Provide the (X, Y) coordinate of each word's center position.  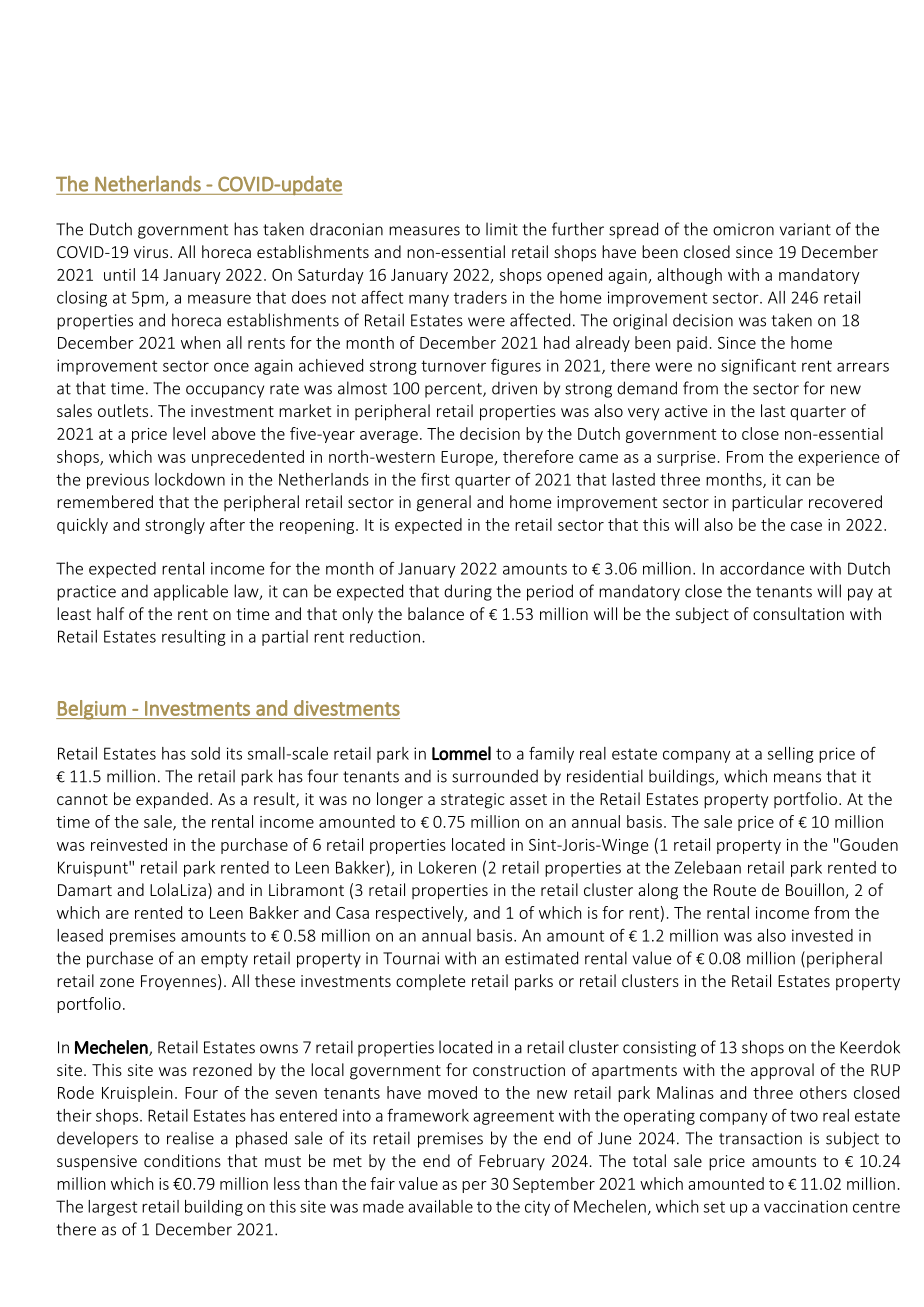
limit (502, 229)
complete (430, 982)
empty (224, 960)
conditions (182, 1160)
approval (782, 1071)
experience (838, 458)
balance (436, 613)
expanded (172, 800)
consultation (798, 613)
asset (528, 799)
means (797, 778)
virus (152, 252)
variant (805, 229)
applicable (191, 592)
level (189, 433)
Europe (468, 458)
